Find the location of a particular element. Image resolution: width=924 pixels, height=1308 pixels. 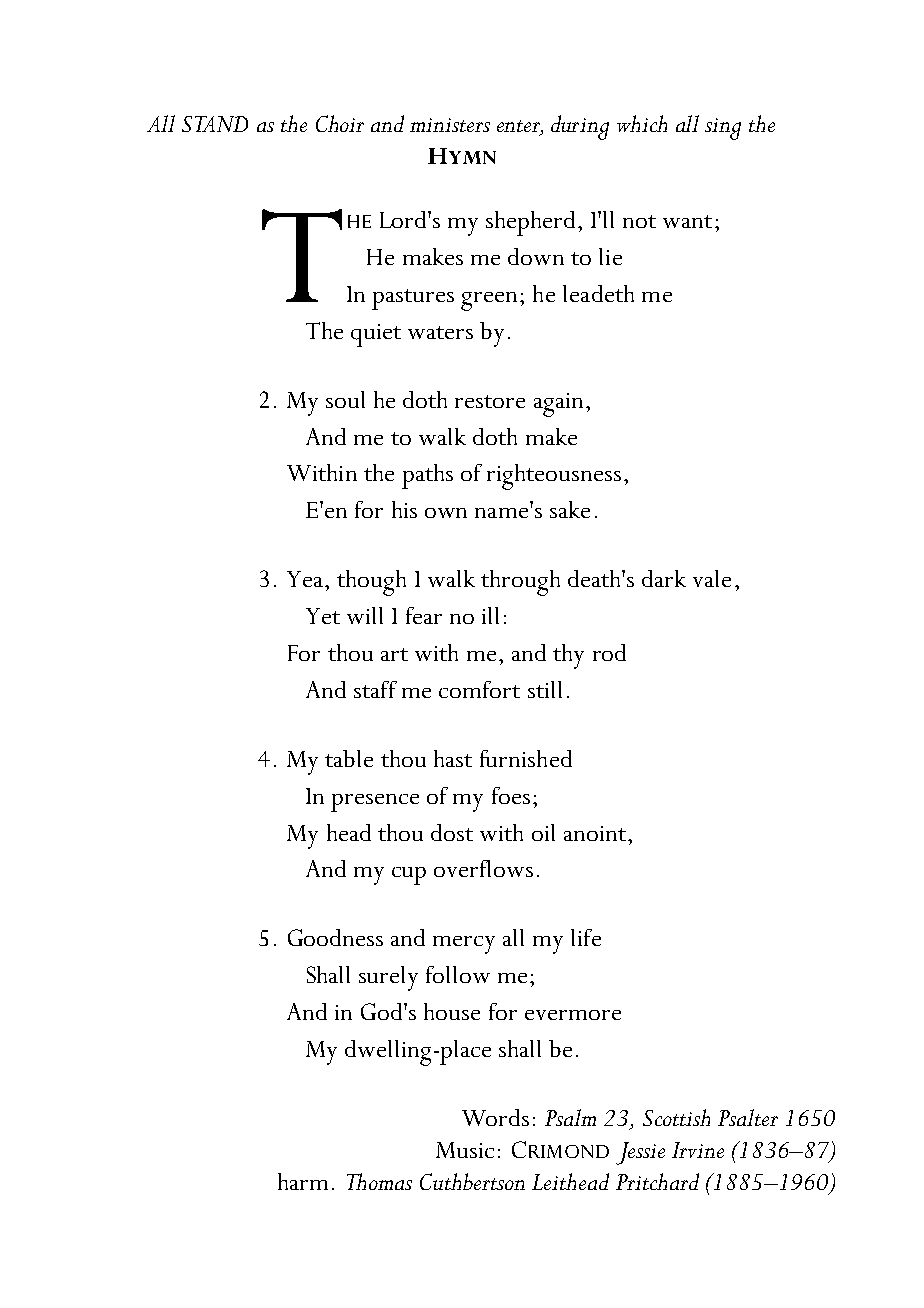

Jessie is located at coordinates (640, 1153).
